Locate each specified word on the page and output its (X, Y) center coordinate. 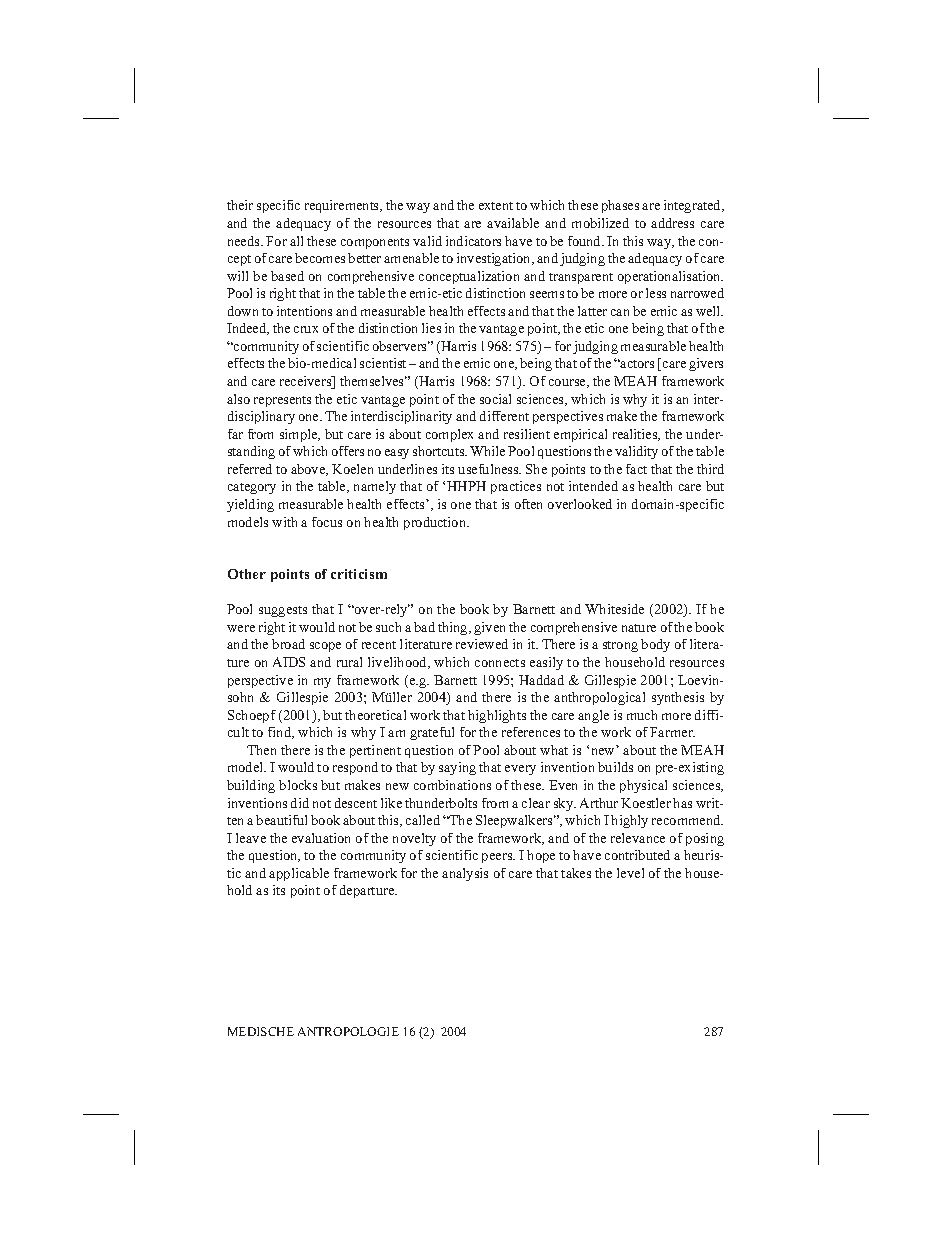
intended (593, 486)
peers (498, 858)
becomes (320, 258)
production (436, 523)
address (672, 223)
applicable (299, 874)
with (284, 522)
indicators (473, 241)
